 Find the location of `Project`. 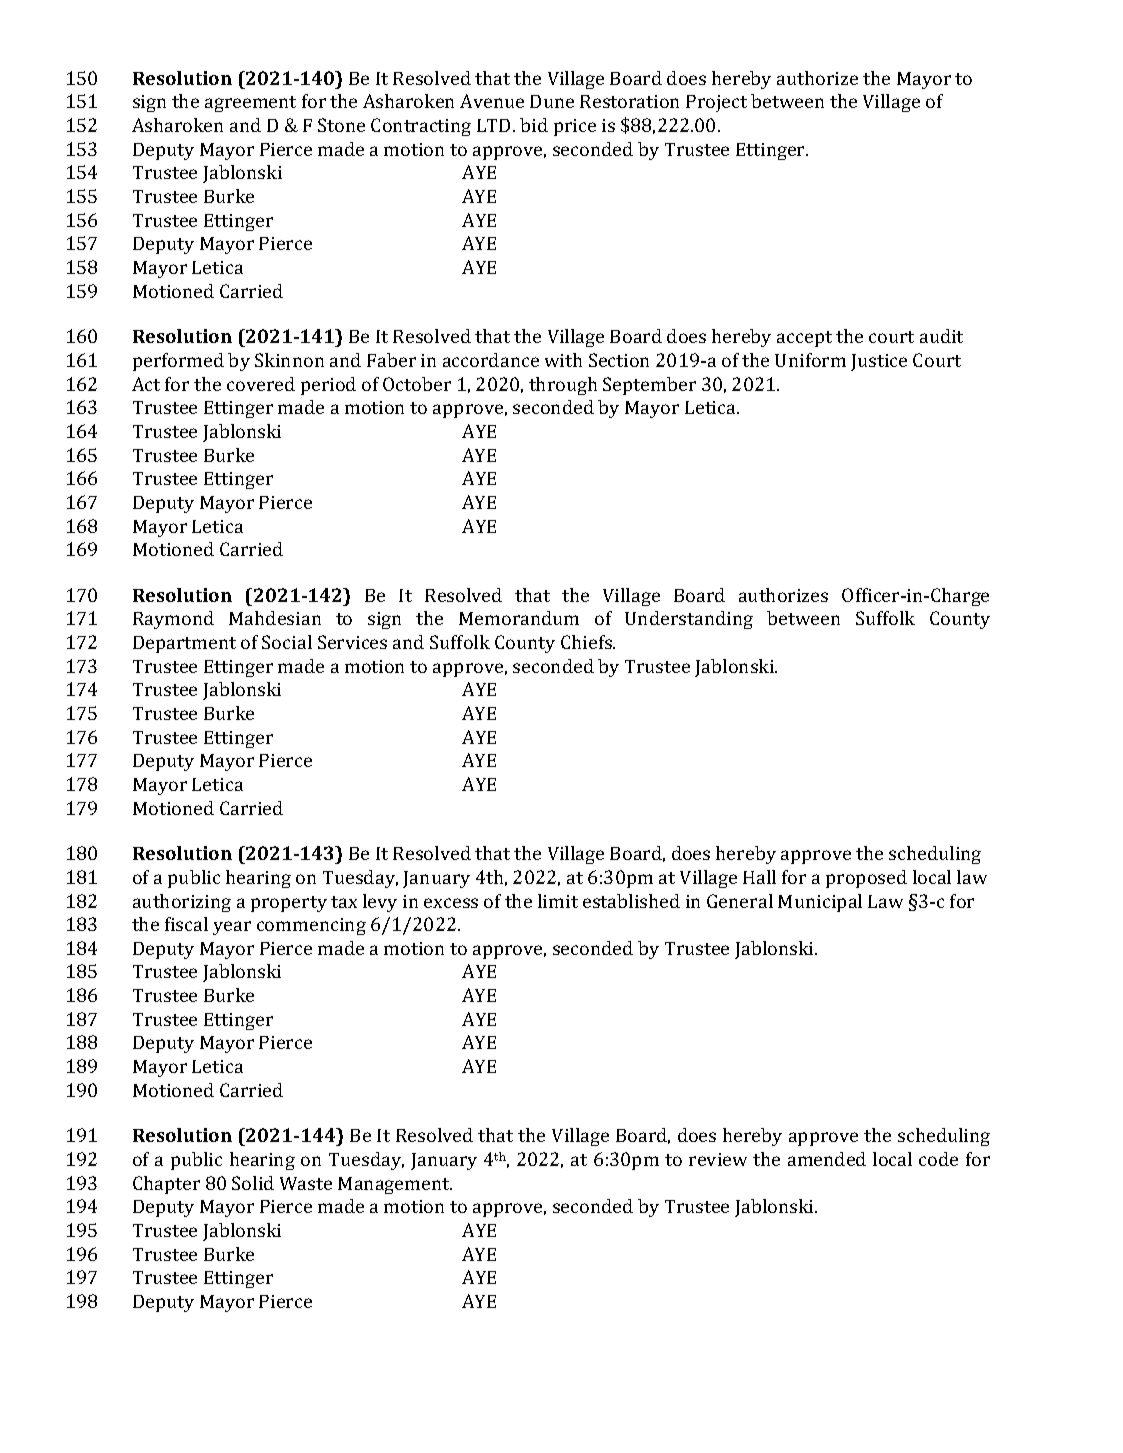

Project is located at coordinates (716, 103).
